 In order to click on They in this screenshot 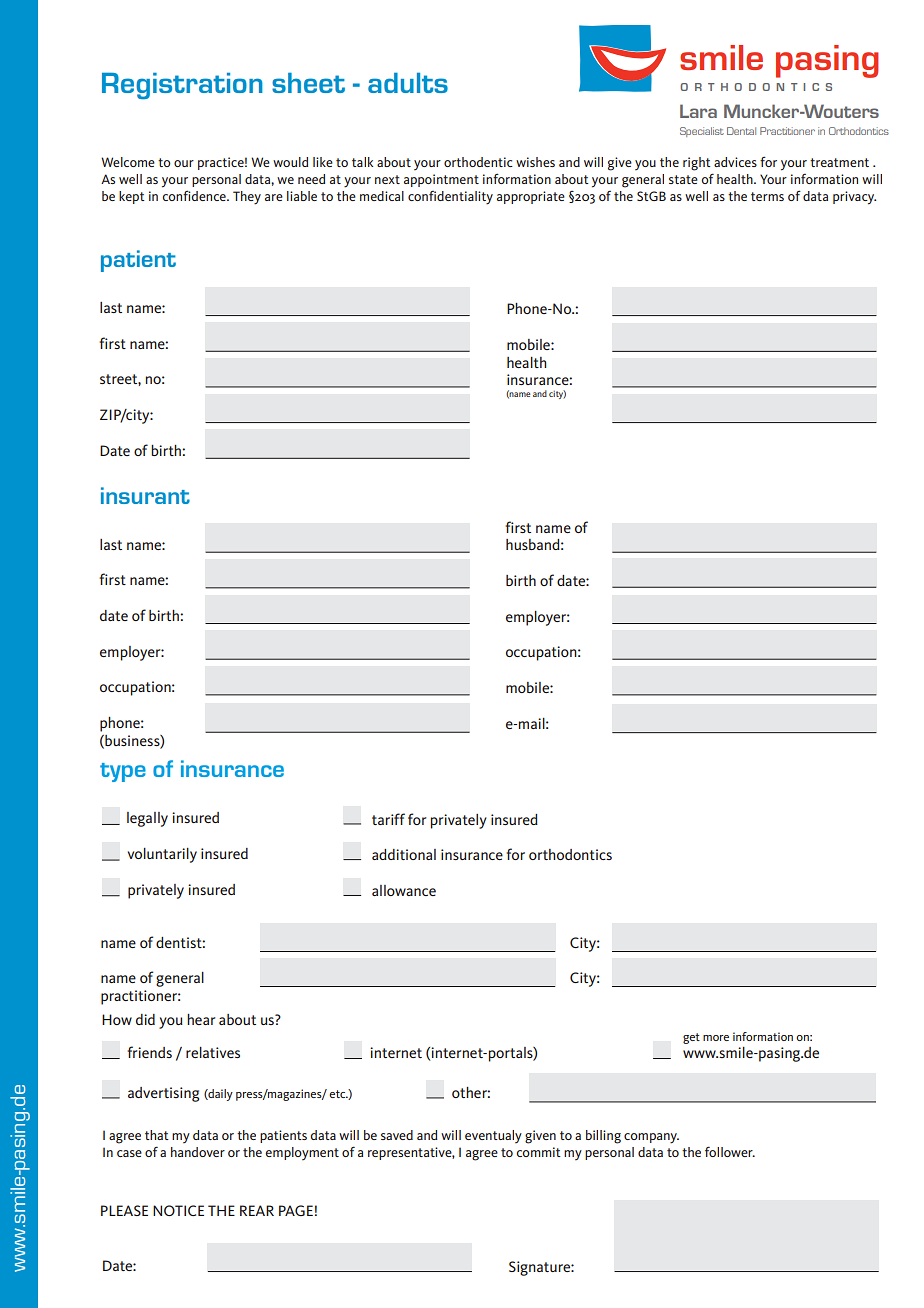, I will do `click(247, 198)`.
